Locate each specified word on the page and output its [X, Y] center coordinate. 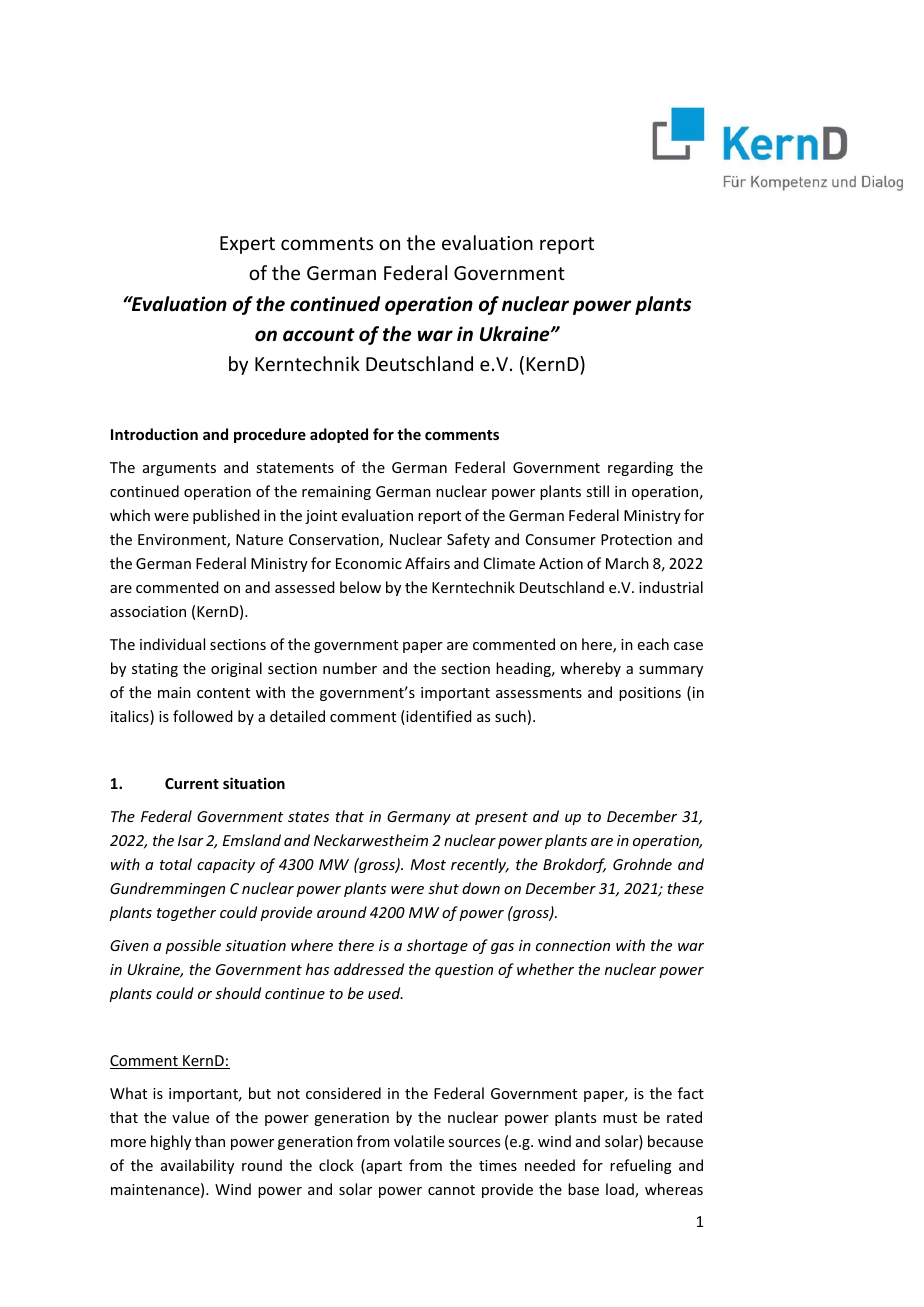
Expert [247, 245]
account [319, 335]
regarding [640, 468]
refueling [641, 1166]
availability [197, 1166]
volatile [419, 1141]
